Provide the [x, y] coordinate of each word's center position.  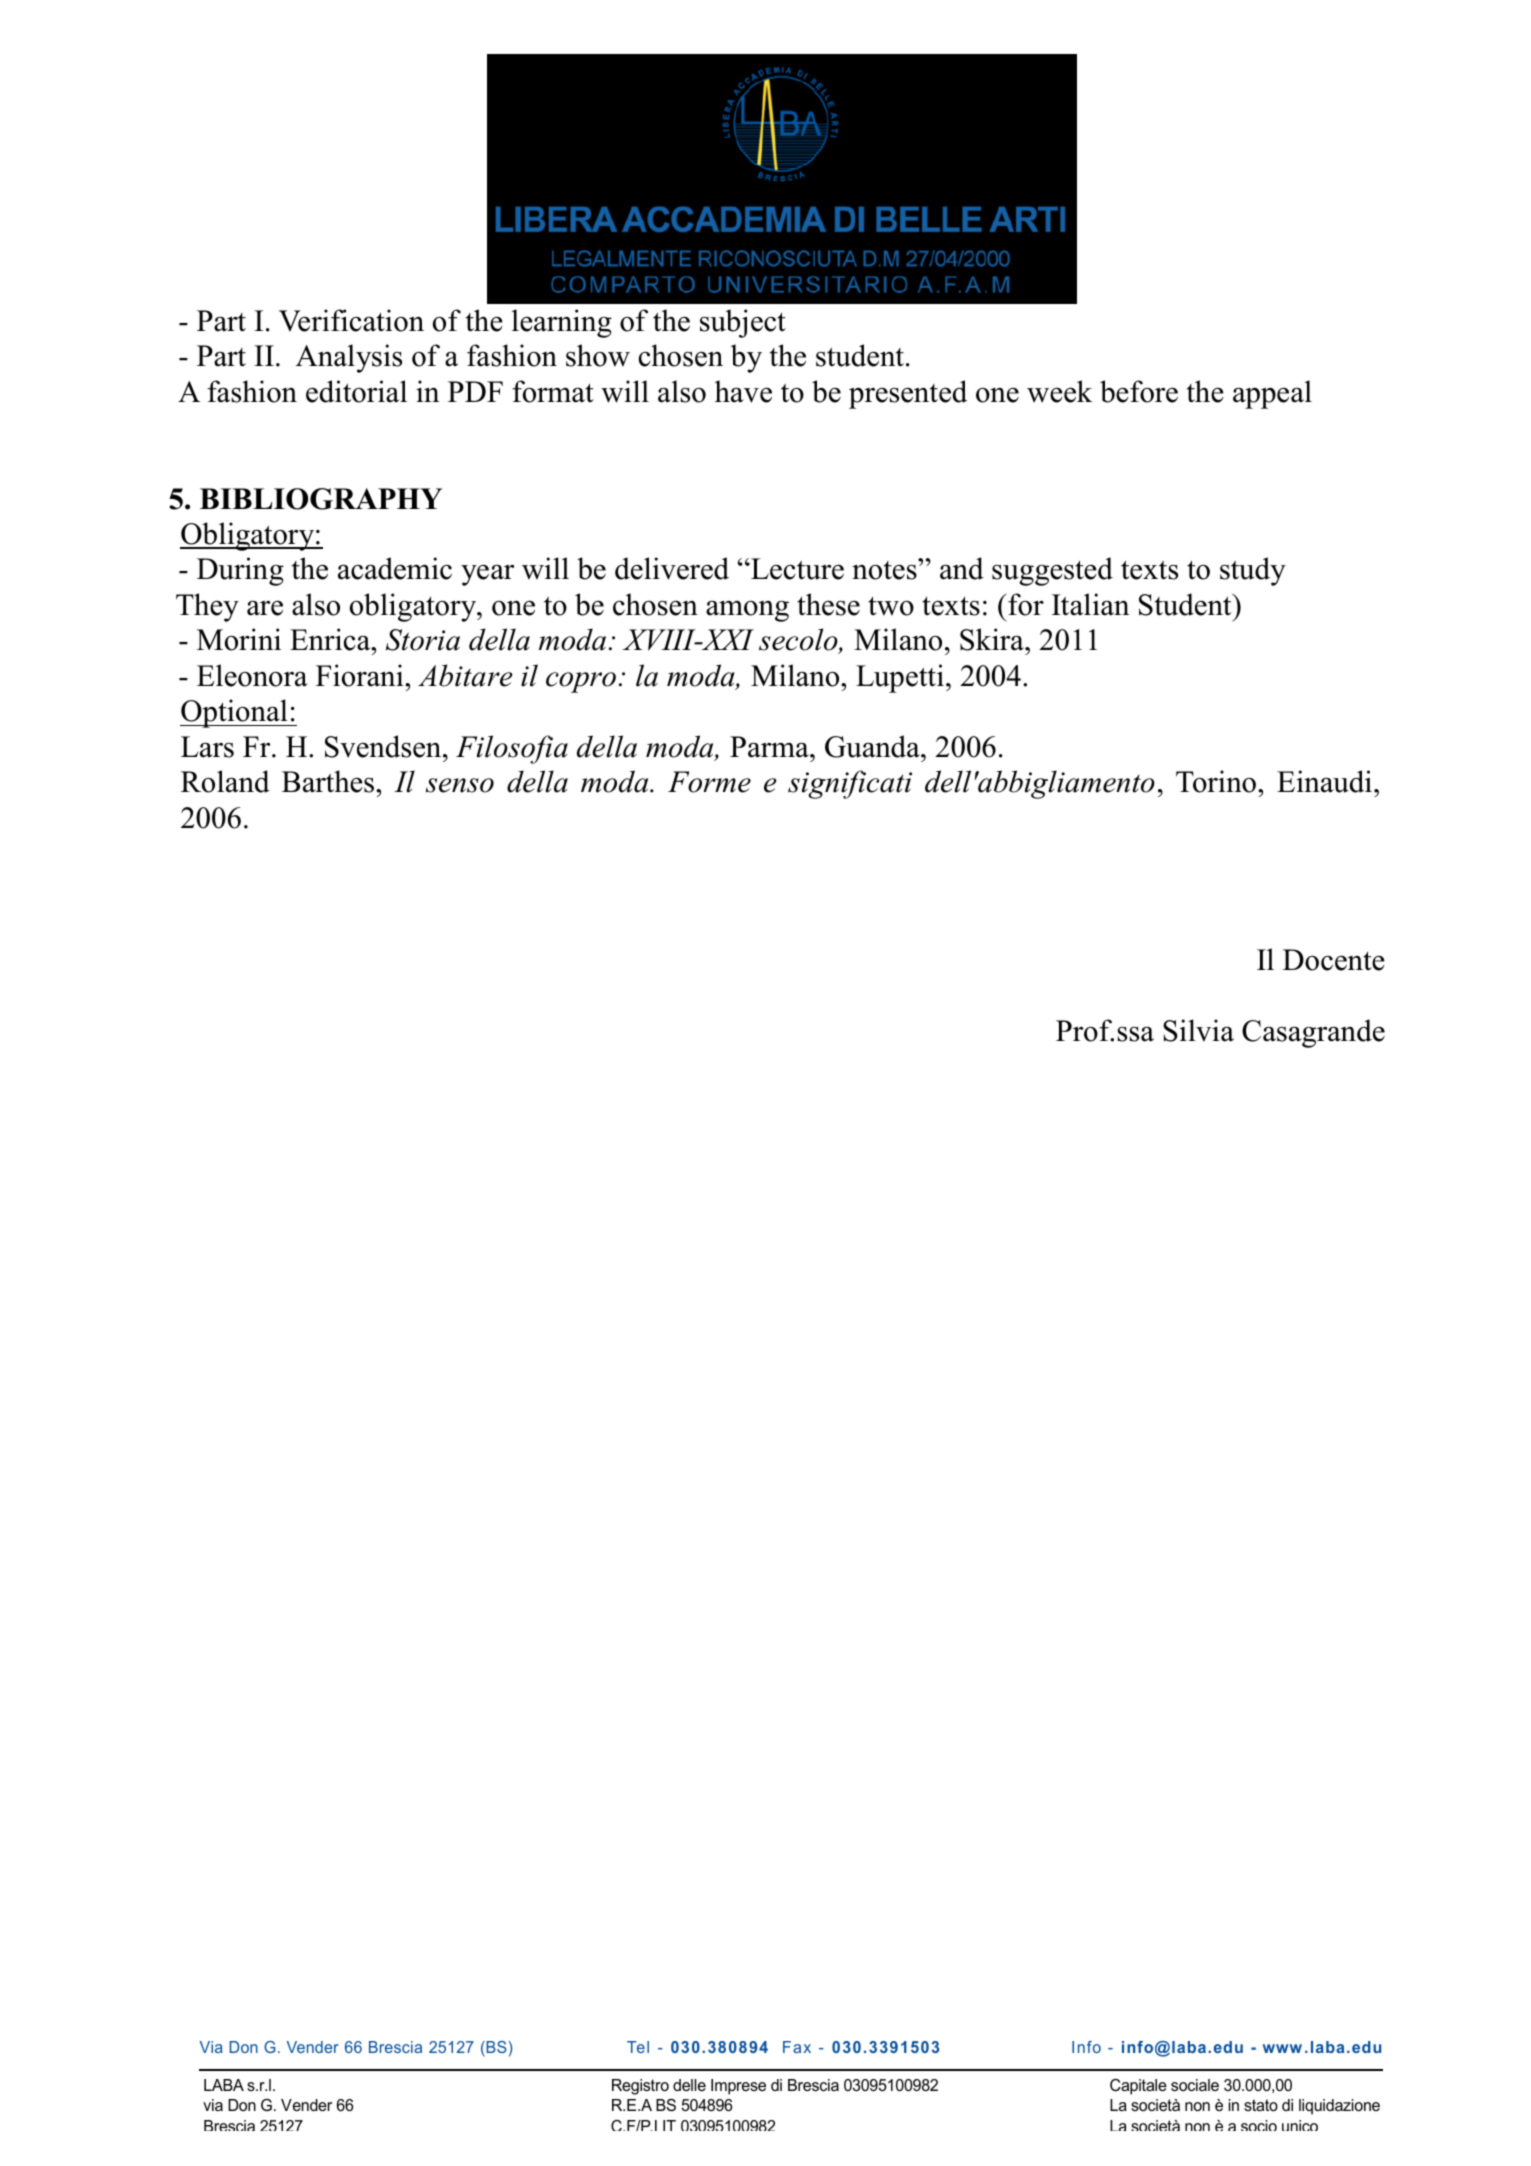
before [1139, 391]
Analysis [349, 358]
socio [1259, 2125]
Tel [638, 2047]
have [743, 391]
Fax [797, 2047]
